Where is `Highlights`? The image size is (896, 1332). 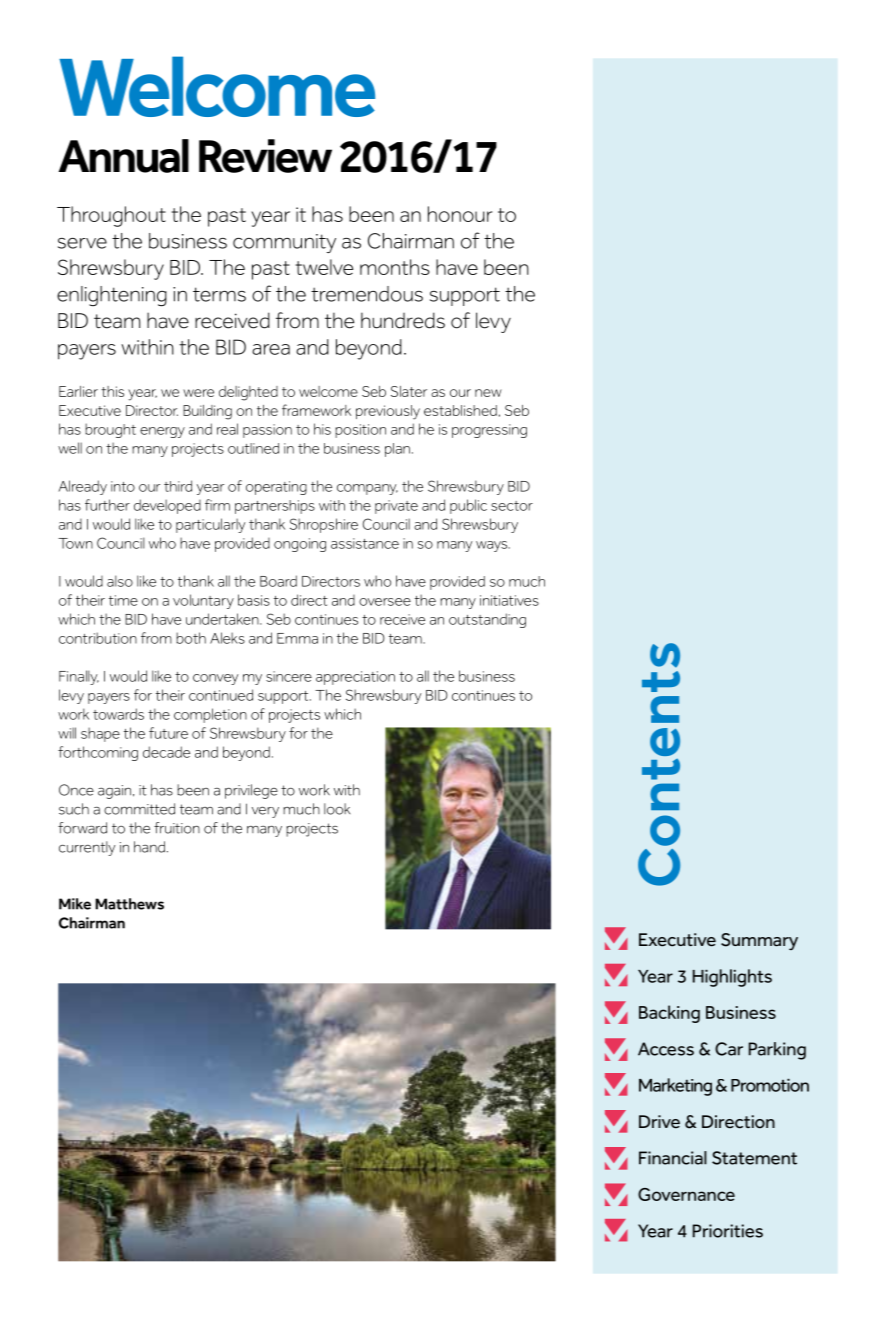
Highlights is located at coordinates (732, 978).
